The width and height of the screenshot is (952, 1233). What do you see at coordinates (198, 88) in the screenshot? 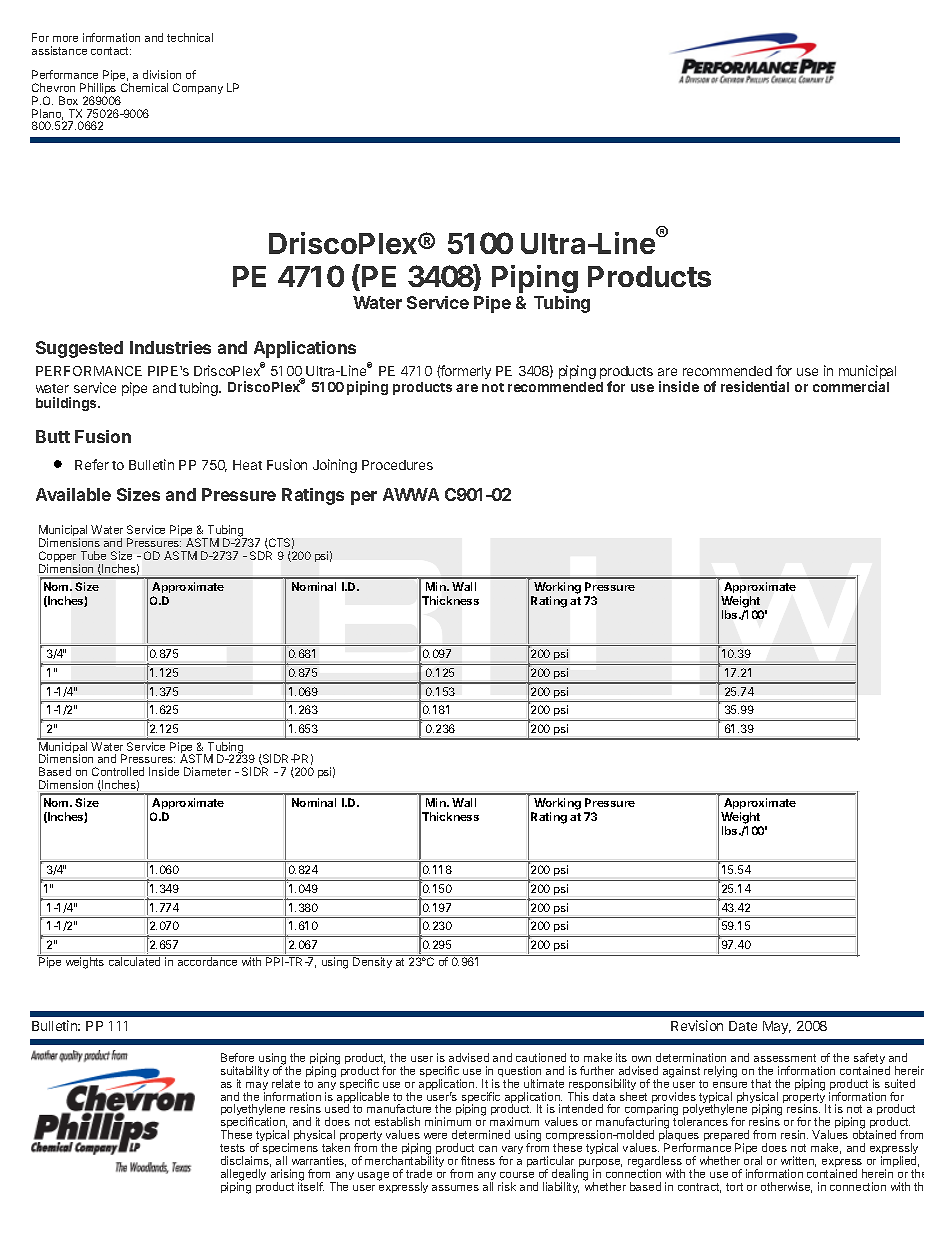
I see `Company` at bounding box center [198, 88].
